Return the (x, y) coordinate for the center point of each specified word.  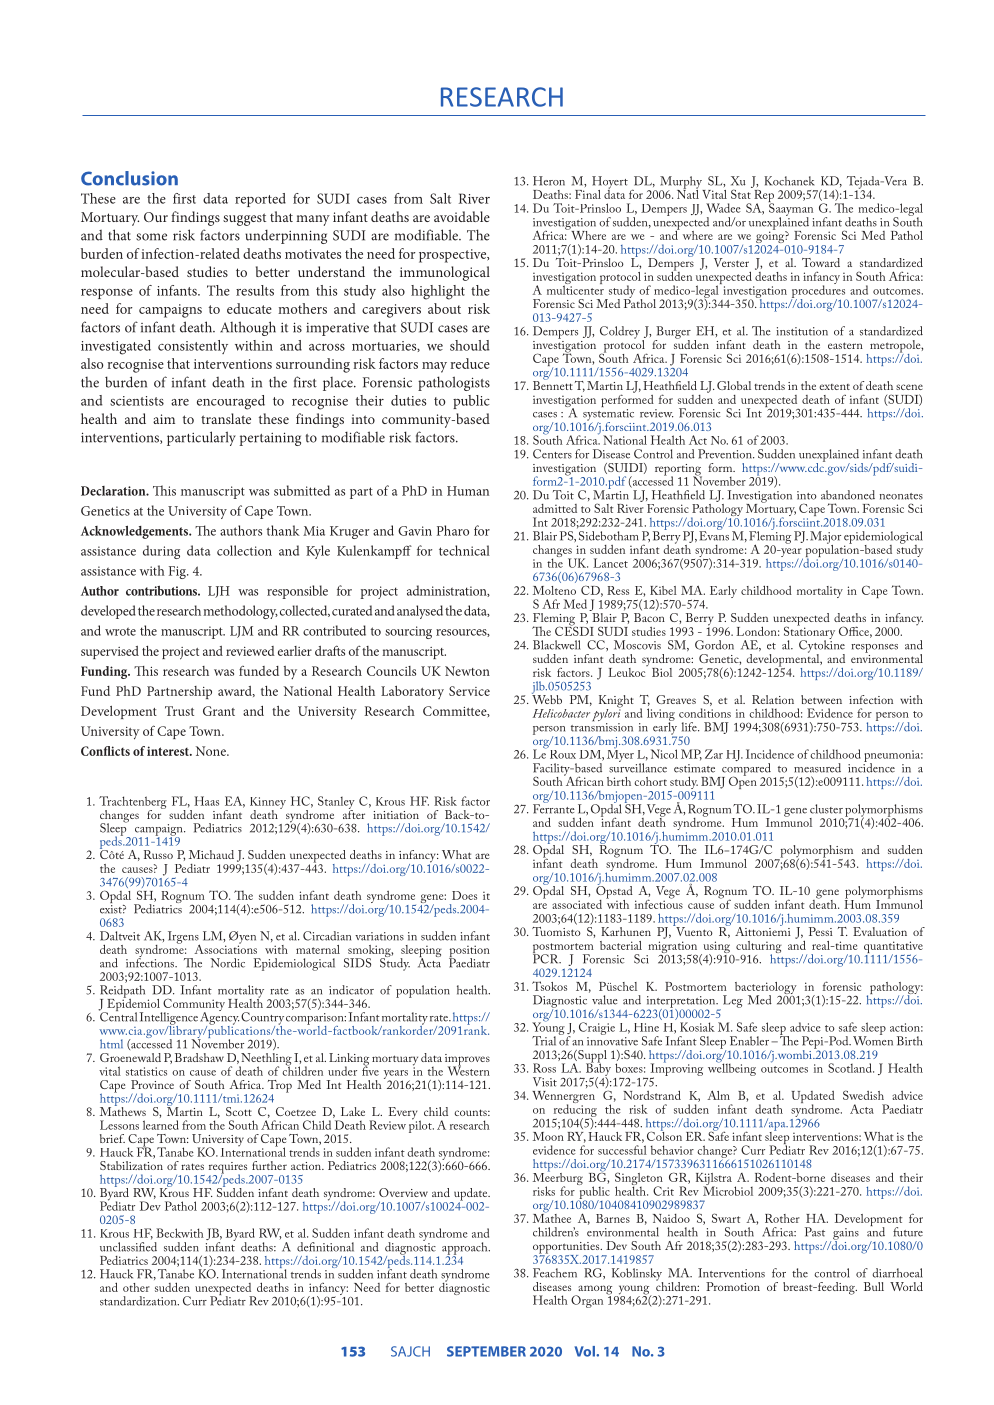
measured (817, 768)
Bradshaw (199, 1057)
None (212, 751)
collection (244, 550)
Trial (544, 1041)
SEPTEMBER (486, 1351)
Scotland (851, 1068)
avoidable (462, 216)
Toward (821, 262)
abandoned (848, 495)
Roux (563, 754)
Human (468, 491)
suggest (244, 219)
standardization (139, 1301)
